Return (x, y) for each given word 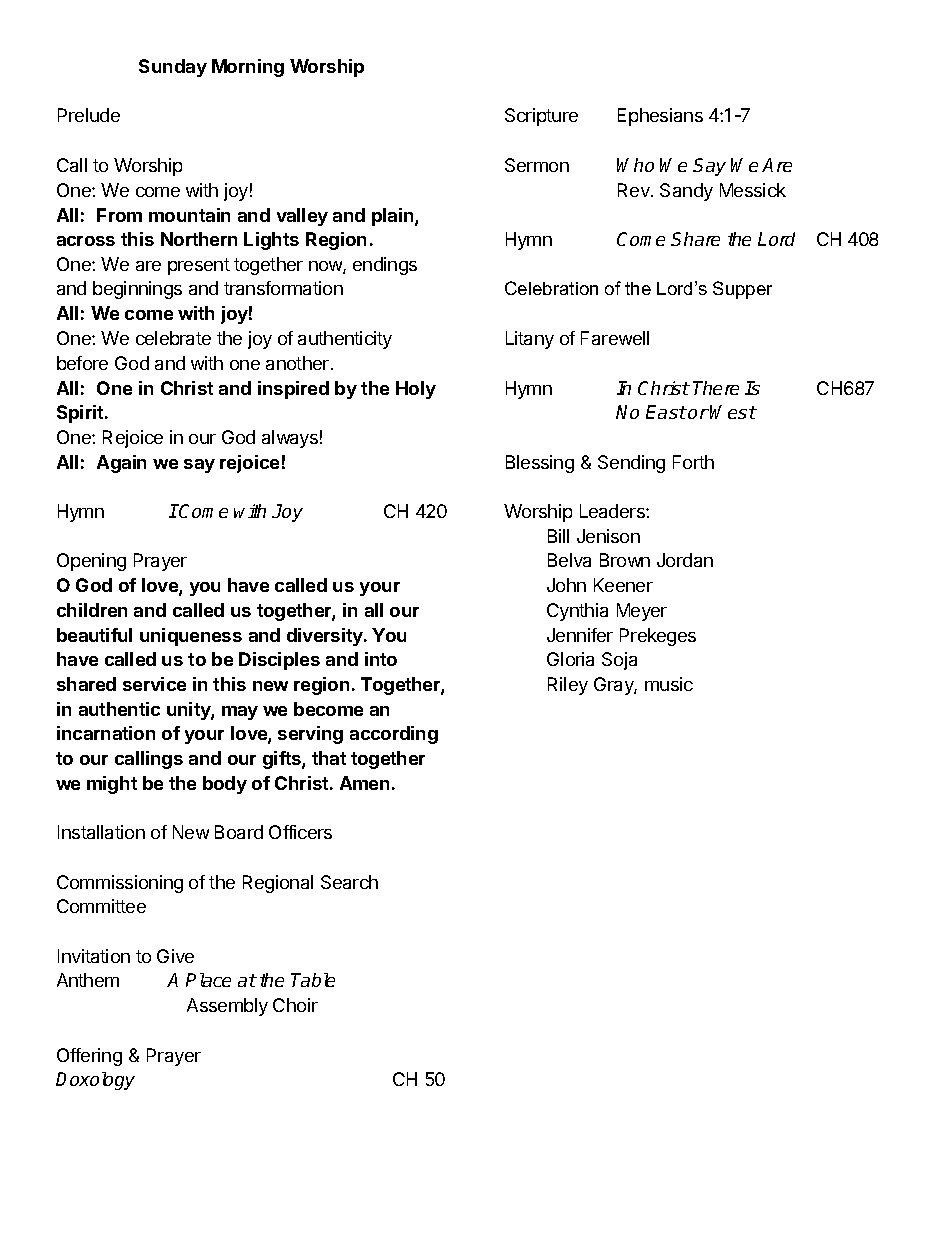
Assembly (227, 1007)
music (669, 684)
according (394, 735)
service (154, 684)
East (666, 412)
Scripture (541, 117)
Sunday (173, 68)
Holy (416, 390)
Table (313, 980)
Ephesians (660, 117)
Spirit (81, 414)
